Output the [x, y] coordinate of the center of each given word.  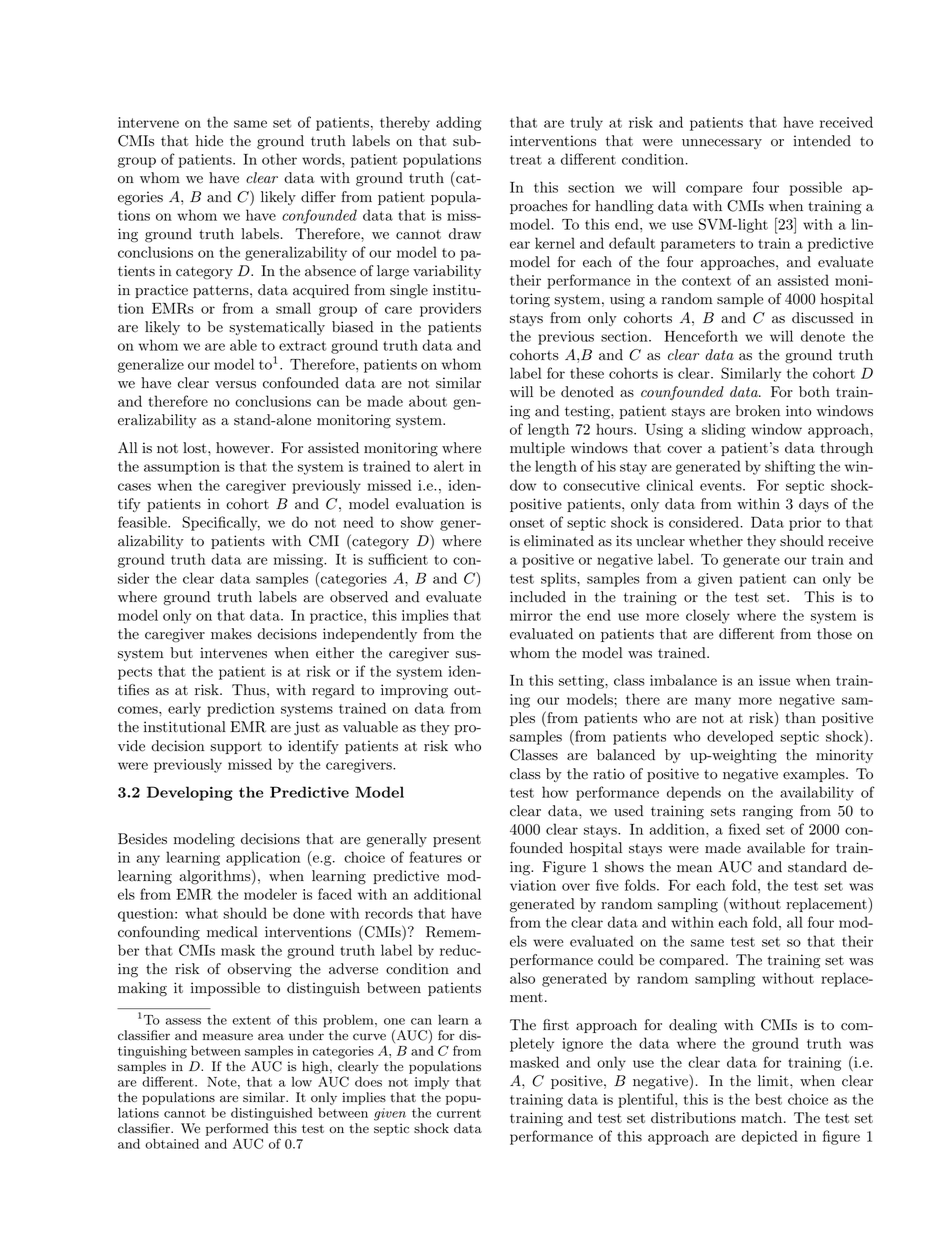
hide [209, 141]
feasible [143, 522]
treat [526, 160]
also [522, 978]
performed [237, 1131]
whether [716, 541]
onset [527, 523]
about [428, 401]
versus [235, 385]
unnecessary [722, 144]
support [236, 748]
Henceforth [701, 336]
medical [232, 932]
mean [694, 868]
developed [740, 737]
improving [414, 691]
